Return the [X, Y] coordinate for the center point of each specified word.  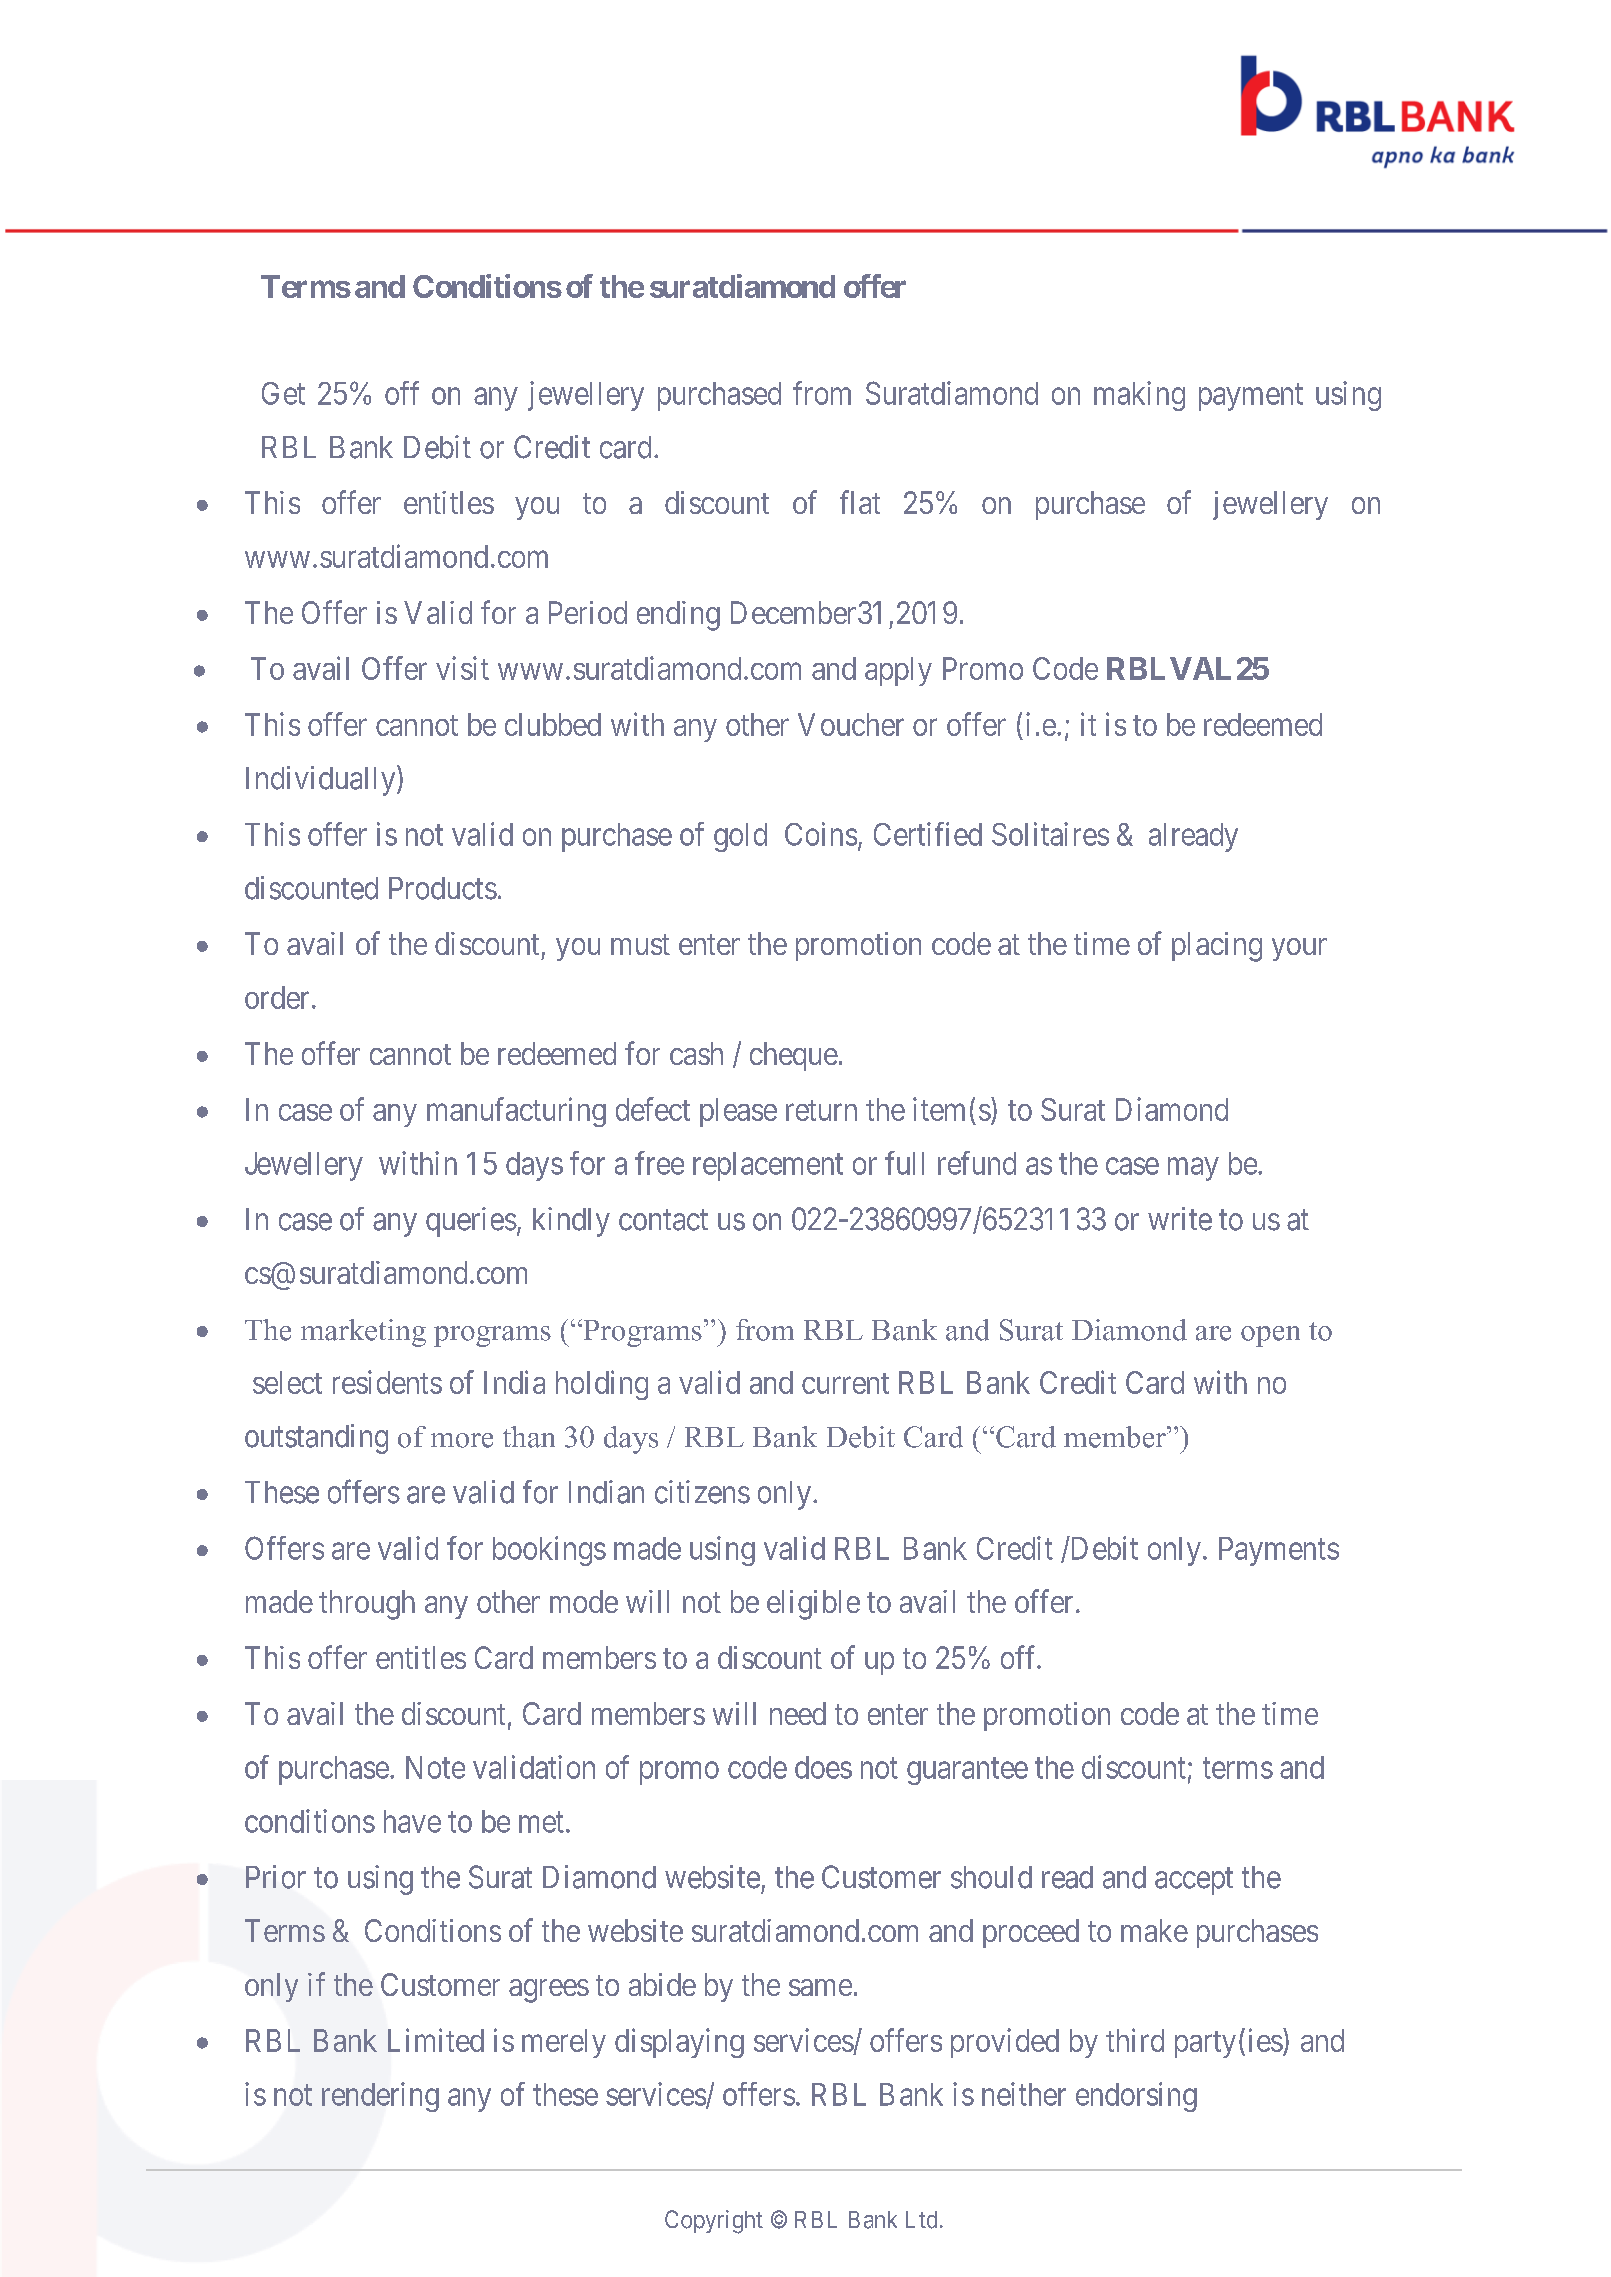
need [798, 1713]
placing [1217, 947]
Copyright [714, 2222]
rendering [380, 2097]
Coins [821, 834]
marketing [363, 1333]
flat [860, 502]
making [1139, 396]
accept [1194, 1881]
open [1270, 1336]
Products [443, 888]
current [845, 1383]
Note [435, 1767]
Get [283, 393]
